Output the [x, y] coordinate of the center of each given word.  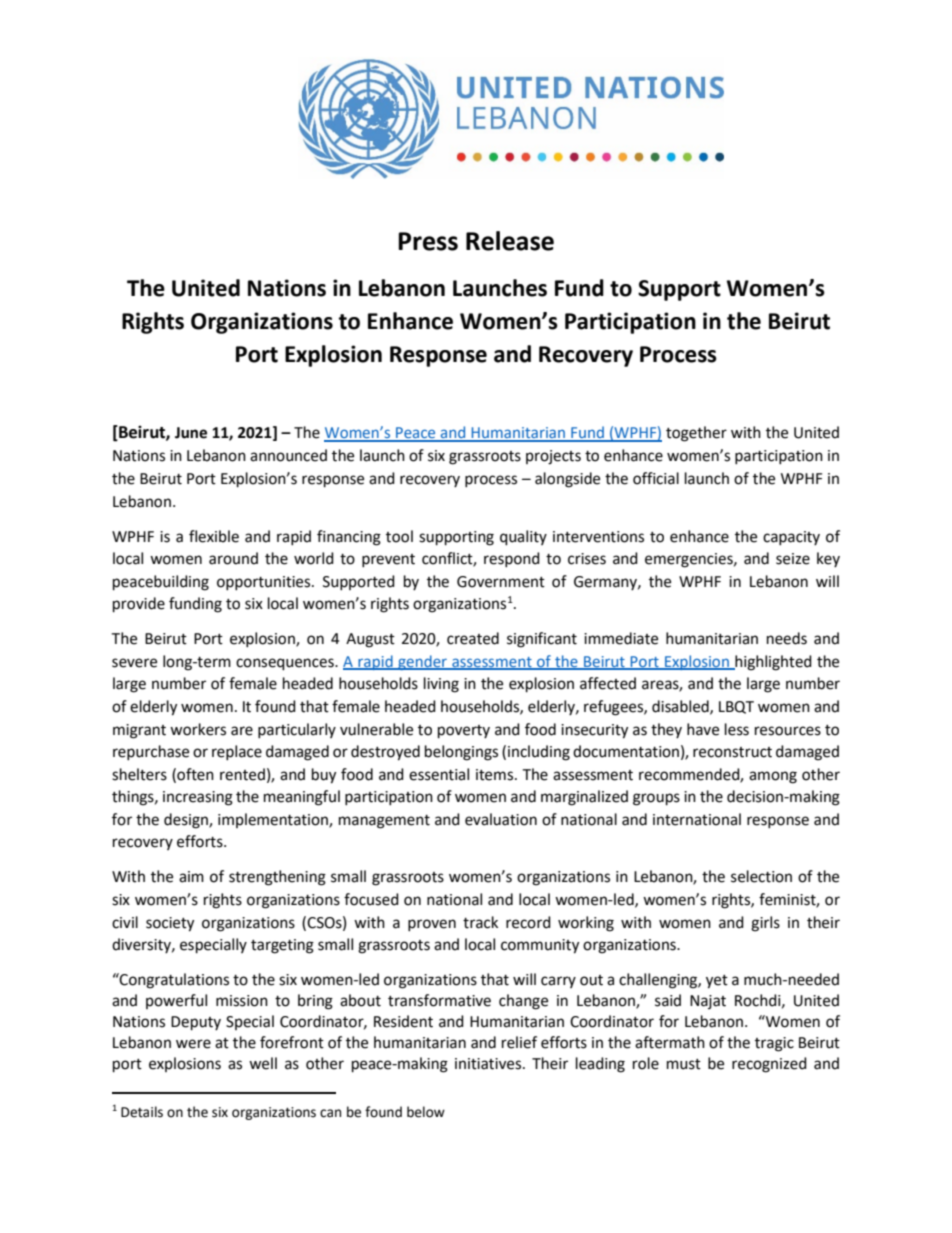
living [441, 685]
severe [134, 663]
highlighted [772, 663]
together [696, 434]
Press [428, 241]
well [263, 1063]
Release [510, 241]
